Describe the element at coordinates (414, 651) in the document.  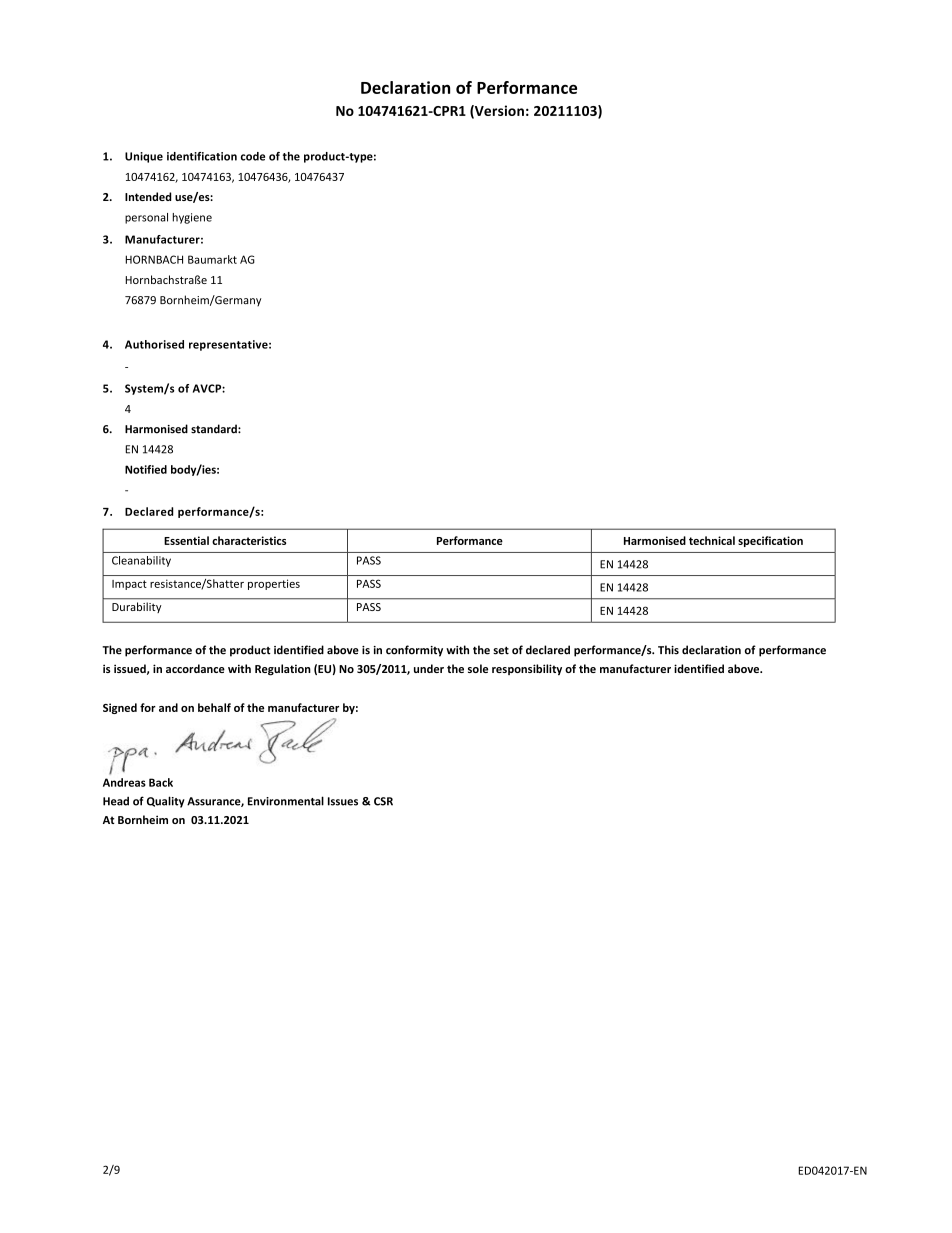
I see `conformity` at that location.
